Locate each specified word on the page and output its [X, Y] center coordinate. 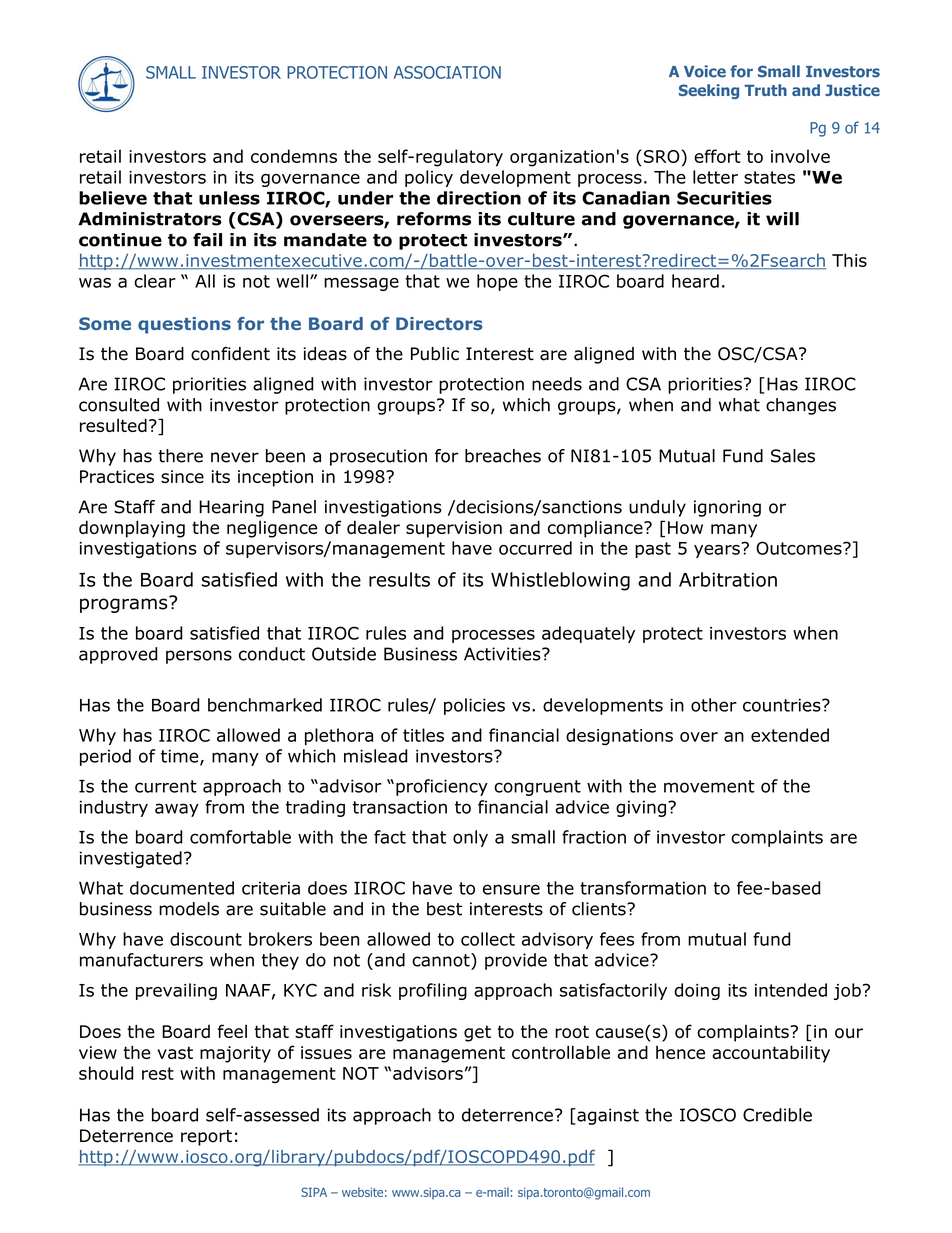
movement [709, 786]
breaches [503, 456]
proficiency [442, 787]
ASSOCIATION [447, 72]
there [180, 456]
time [181, 757]
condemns [294, 156]
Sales [793, 456]
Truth [766, 90]
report [206, 1138]
